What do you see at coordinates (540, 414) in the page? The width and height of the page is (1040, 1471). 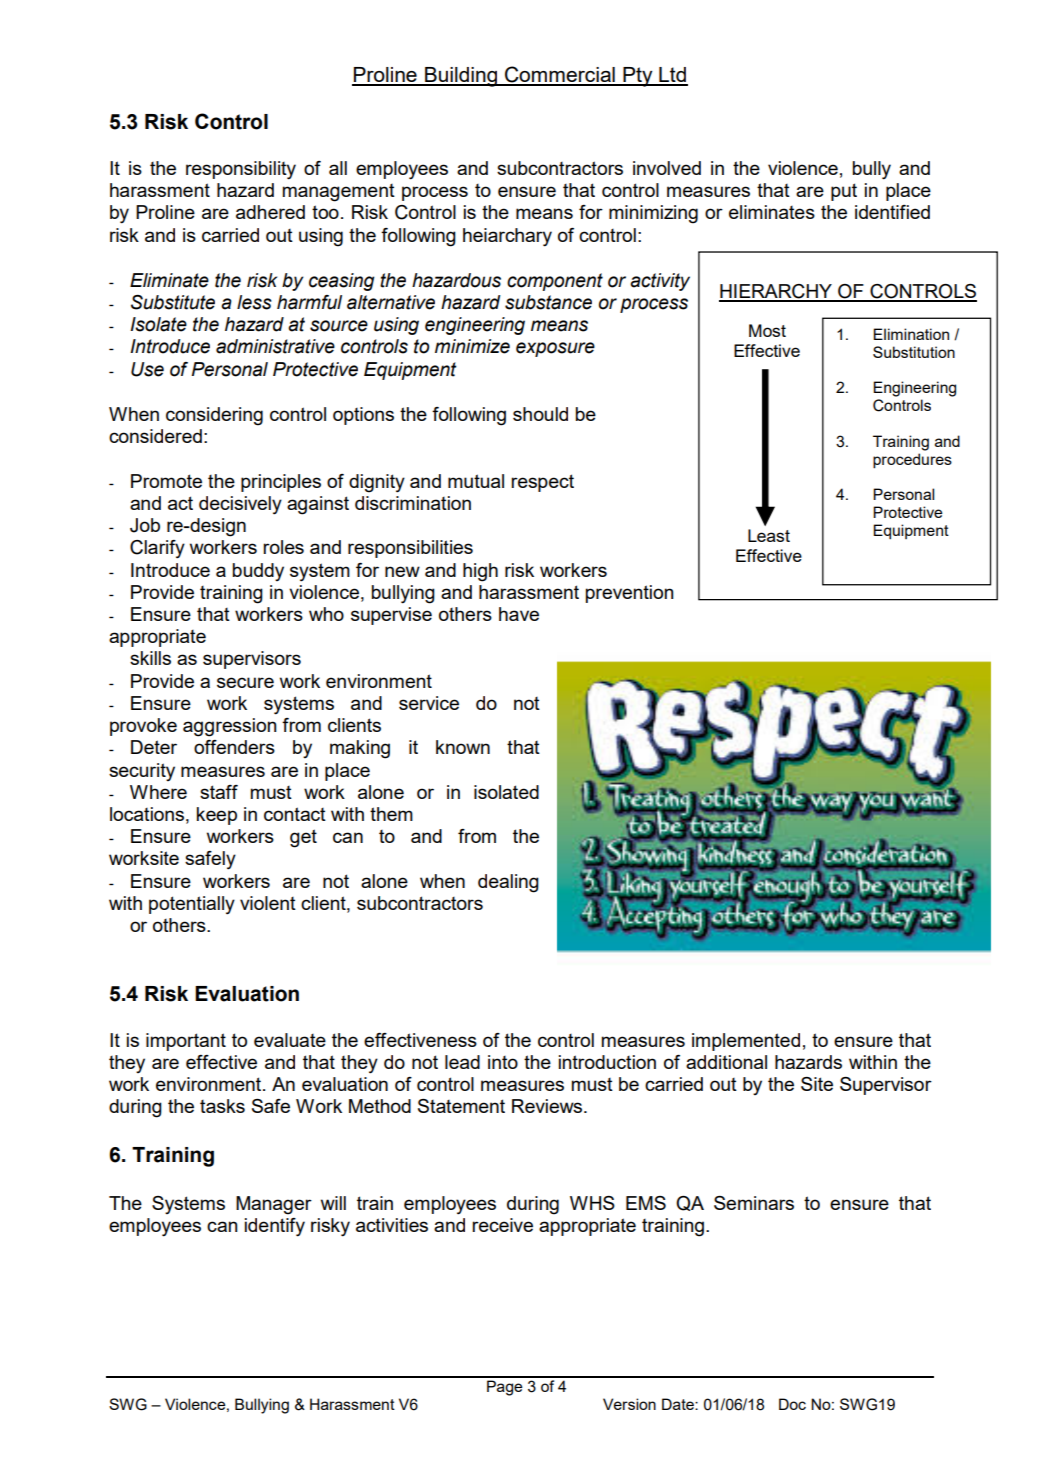 I see `should` at bounding box center [540, 414].
